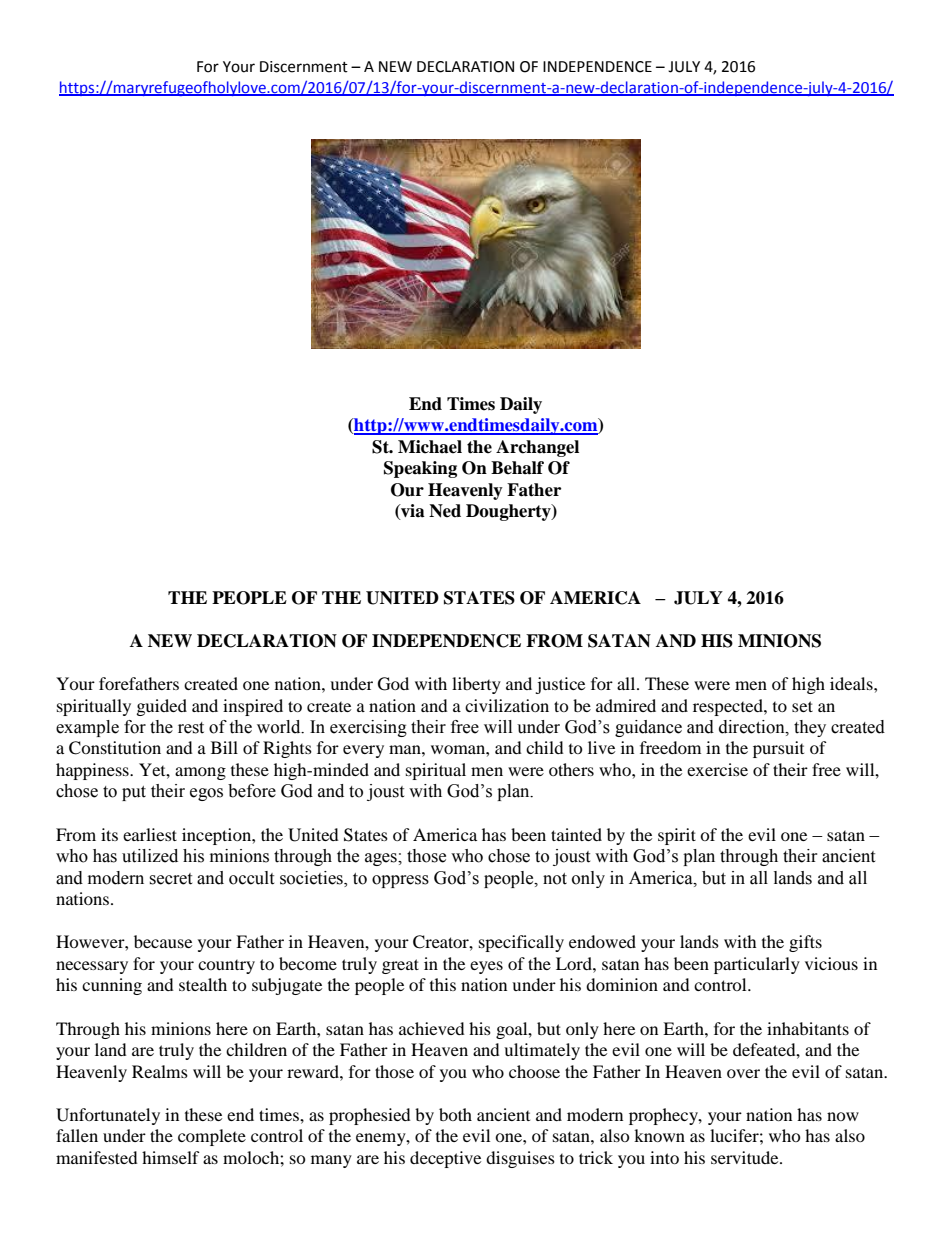 The image size is (952, 1233). What do you see at coordinates (476, 685) in the document?
I see `liberty` at bounding box center [476, 685].
